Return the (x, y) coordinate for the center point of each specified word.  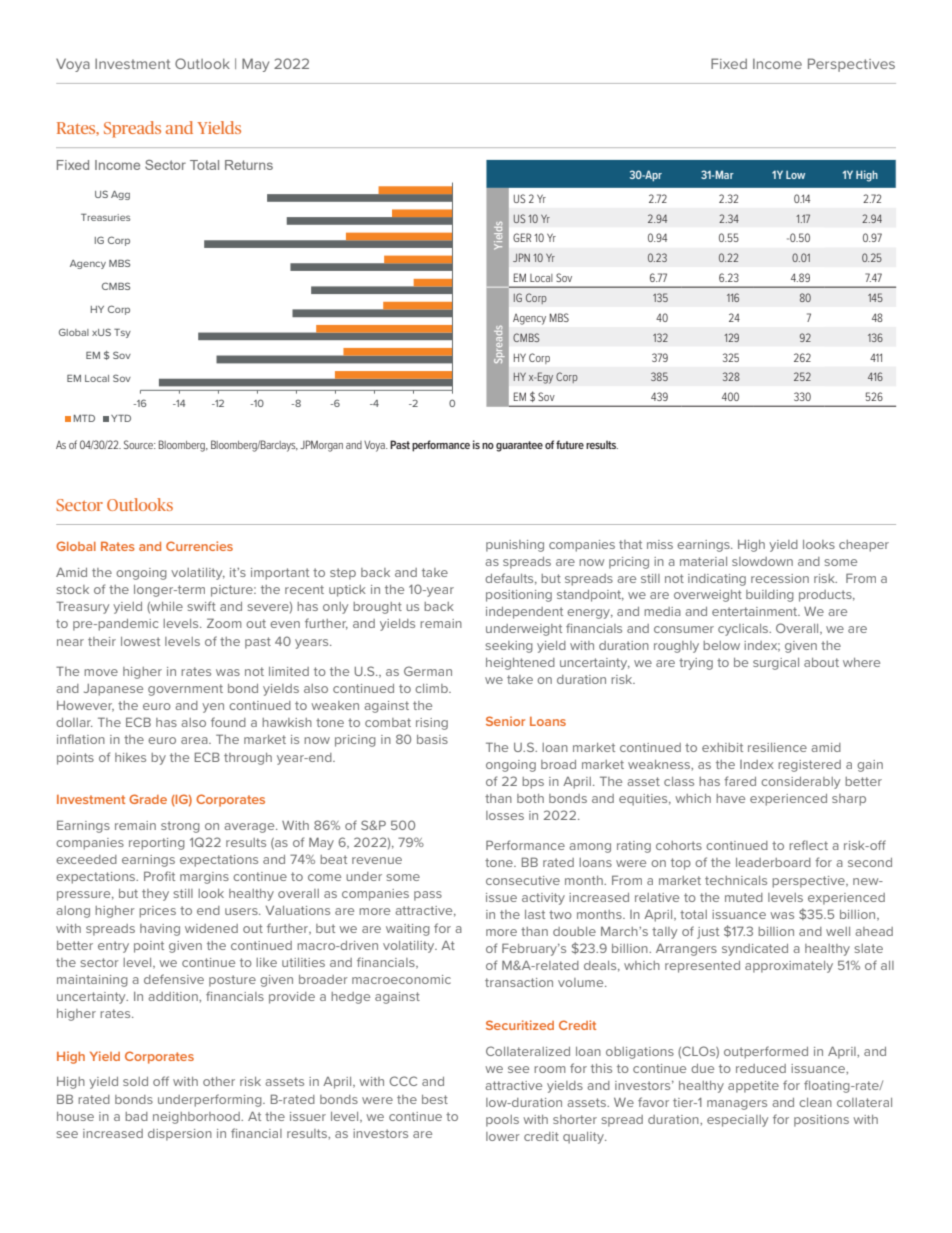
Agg (120, 195)
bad (136, 1116)
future (570, 444)
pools (502, 1121)
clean (815, 1102)
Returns (249, 165)
